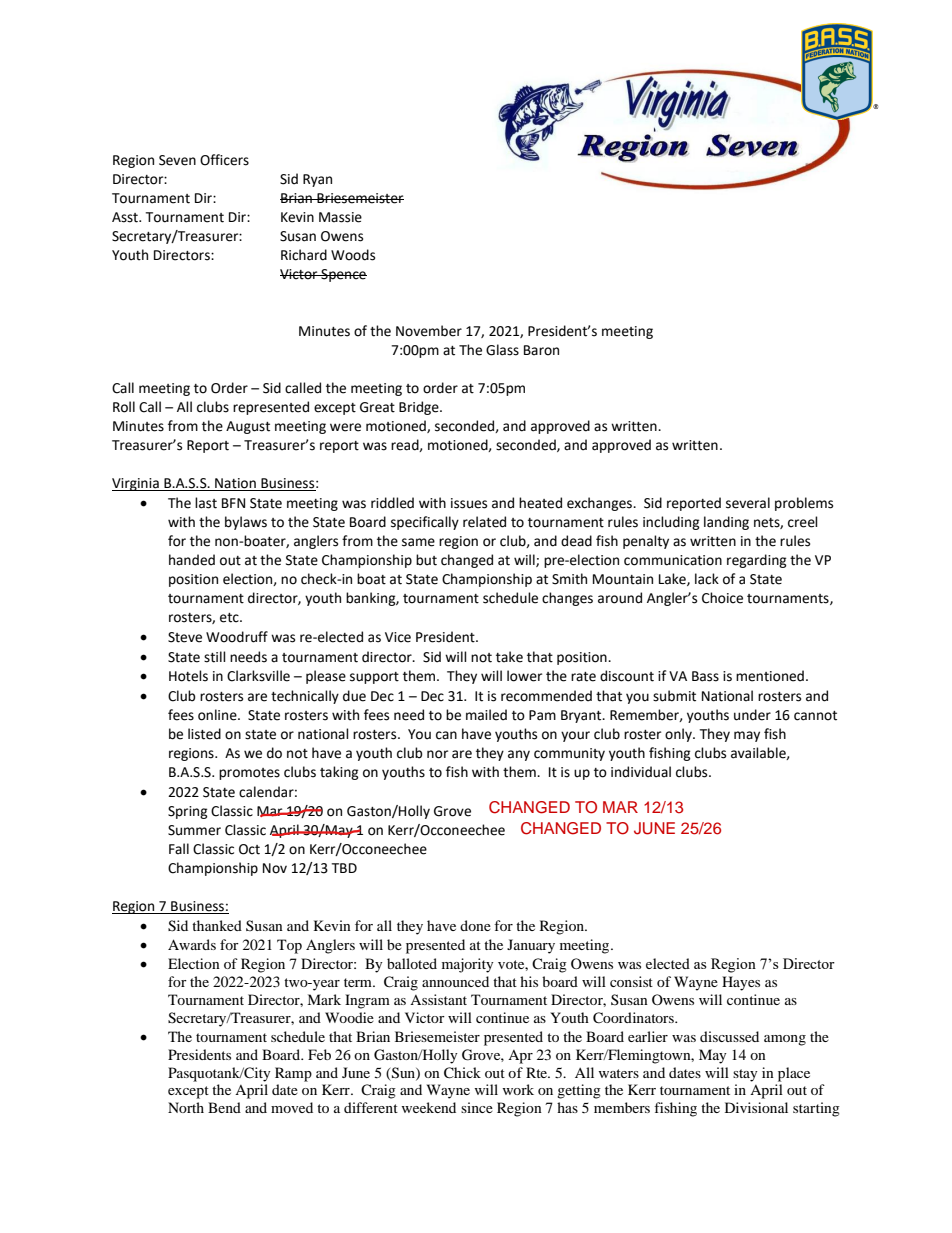 The width and height of the document is (952, 1233). Describe the element at coordinates (224, 1107) in the document. I see `Bend` at that location.
